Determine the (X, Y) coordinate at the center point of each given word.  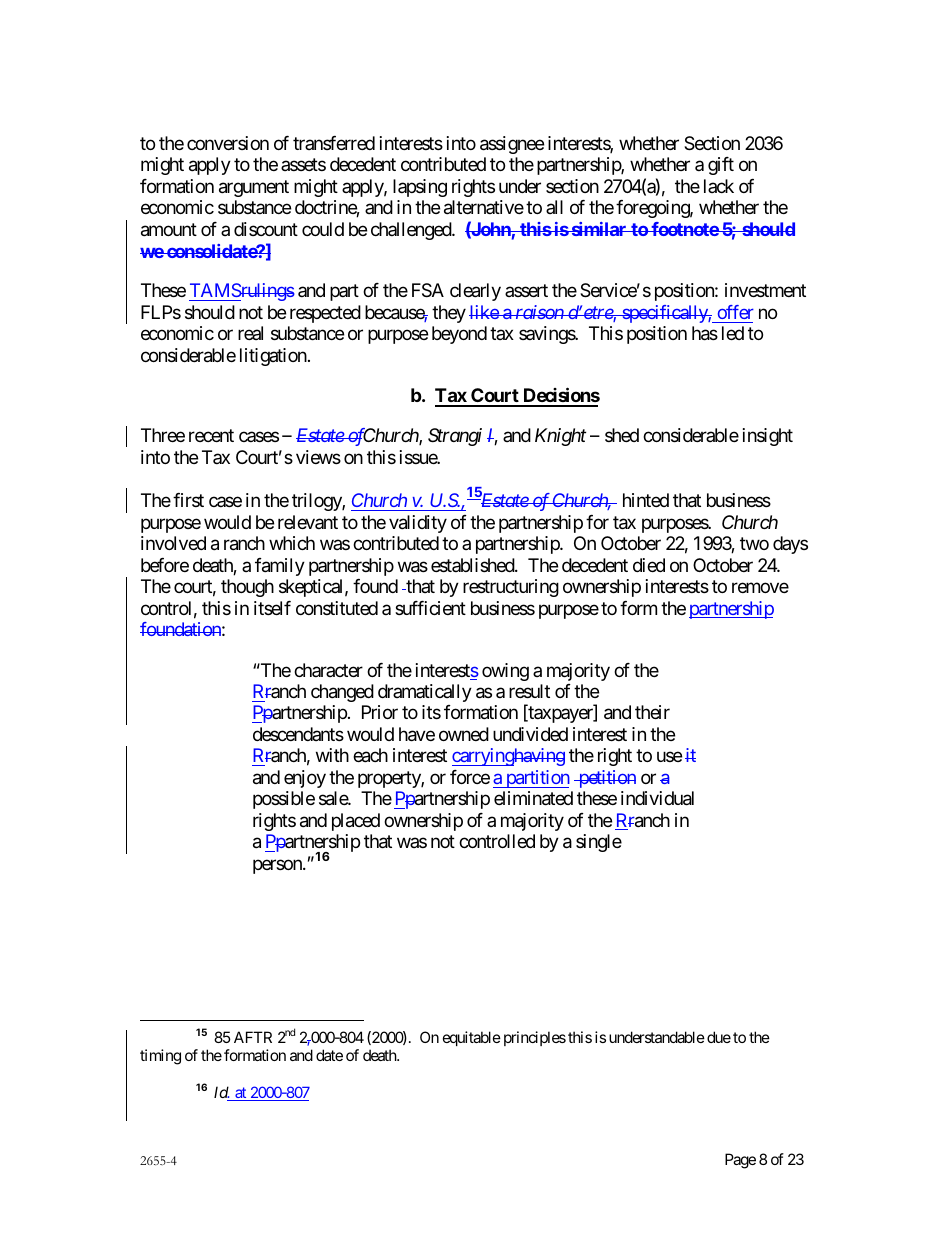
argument (254, 188)
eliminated (533, 798)
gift (721, 166)
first (188, 500)
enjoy (305, 779)
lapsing (420, 188)
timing (160, 1057)
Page (740, 1161)
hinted (646, 500)
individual (657, 798)
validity (418, 524)
